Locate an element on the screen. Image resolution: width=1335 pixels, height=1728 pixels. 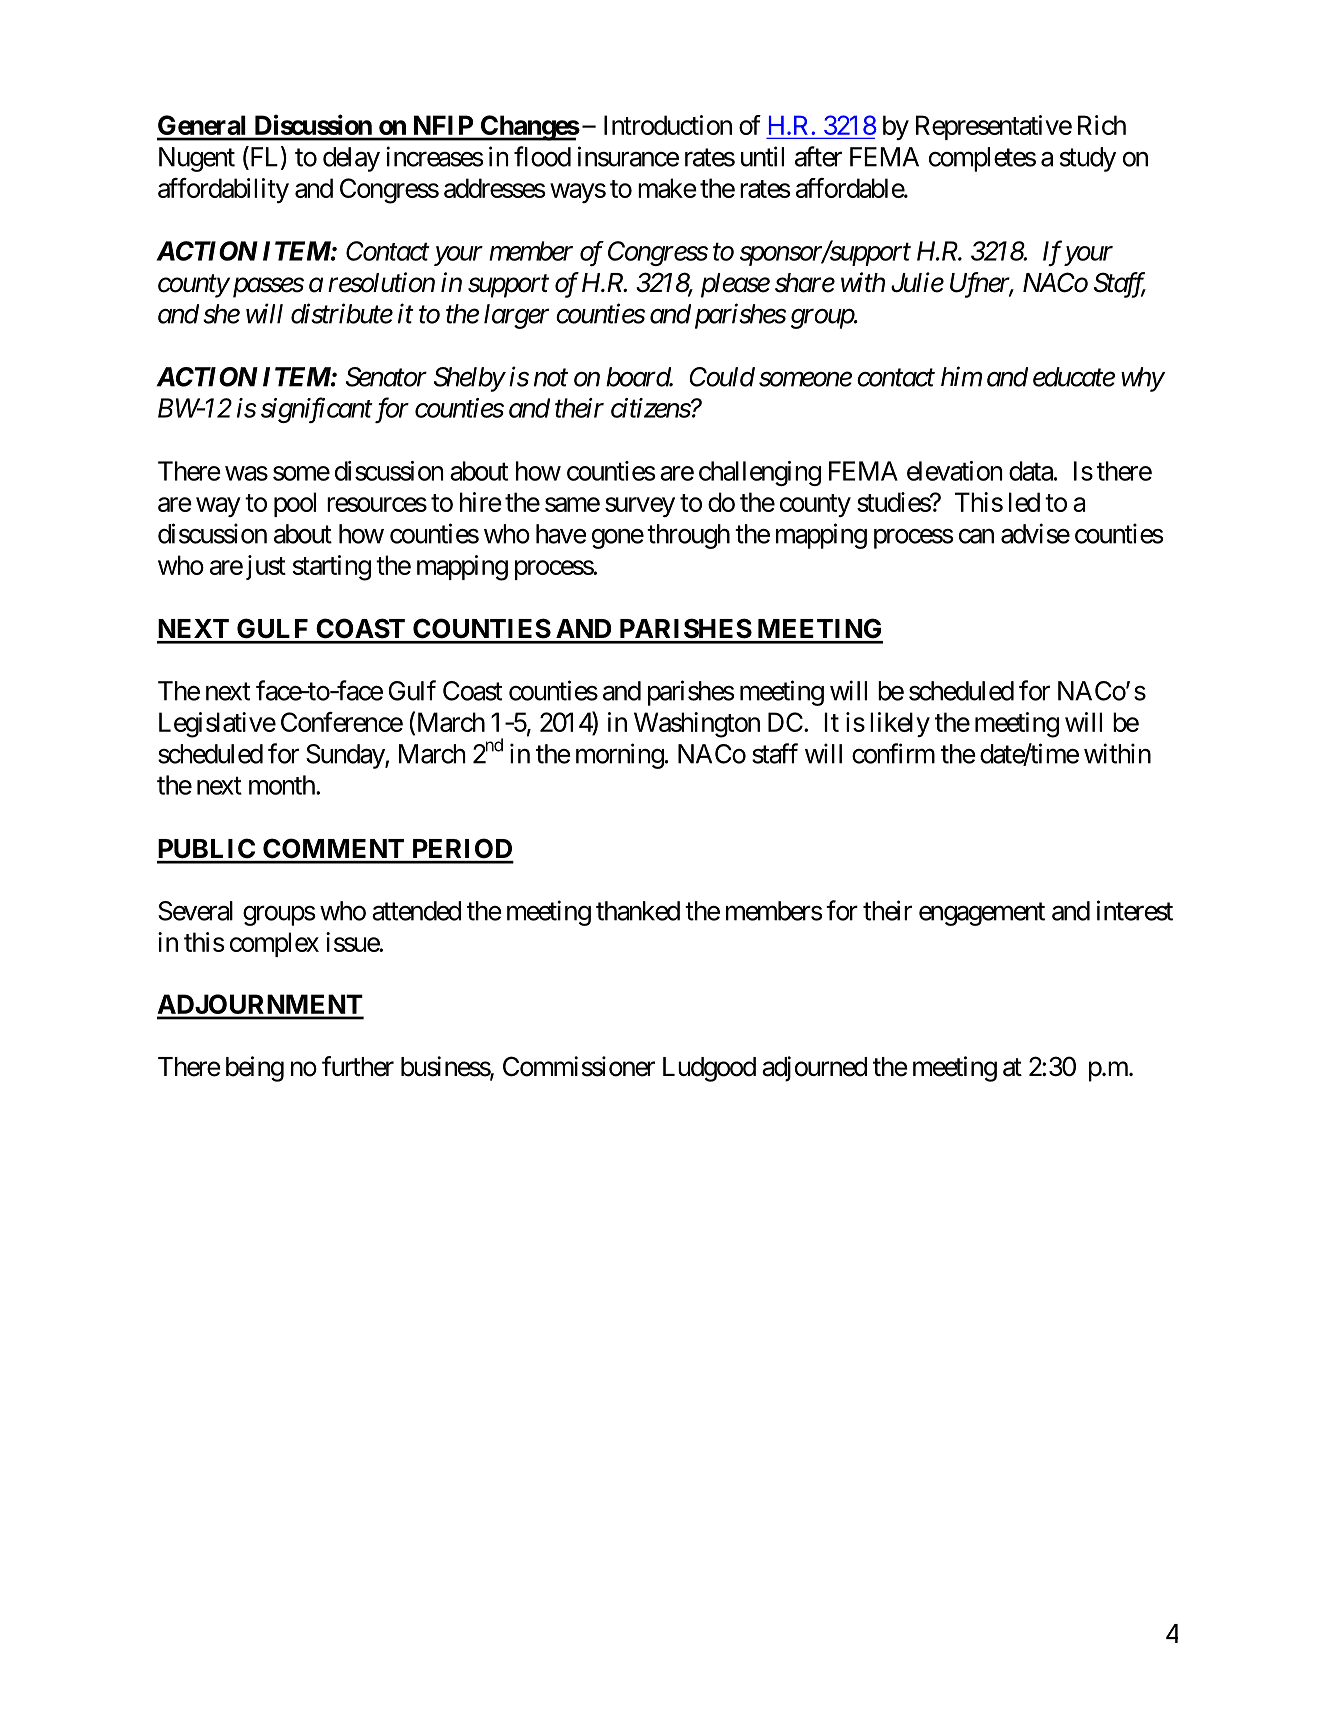
data is located at coordinates (1031, 471).
